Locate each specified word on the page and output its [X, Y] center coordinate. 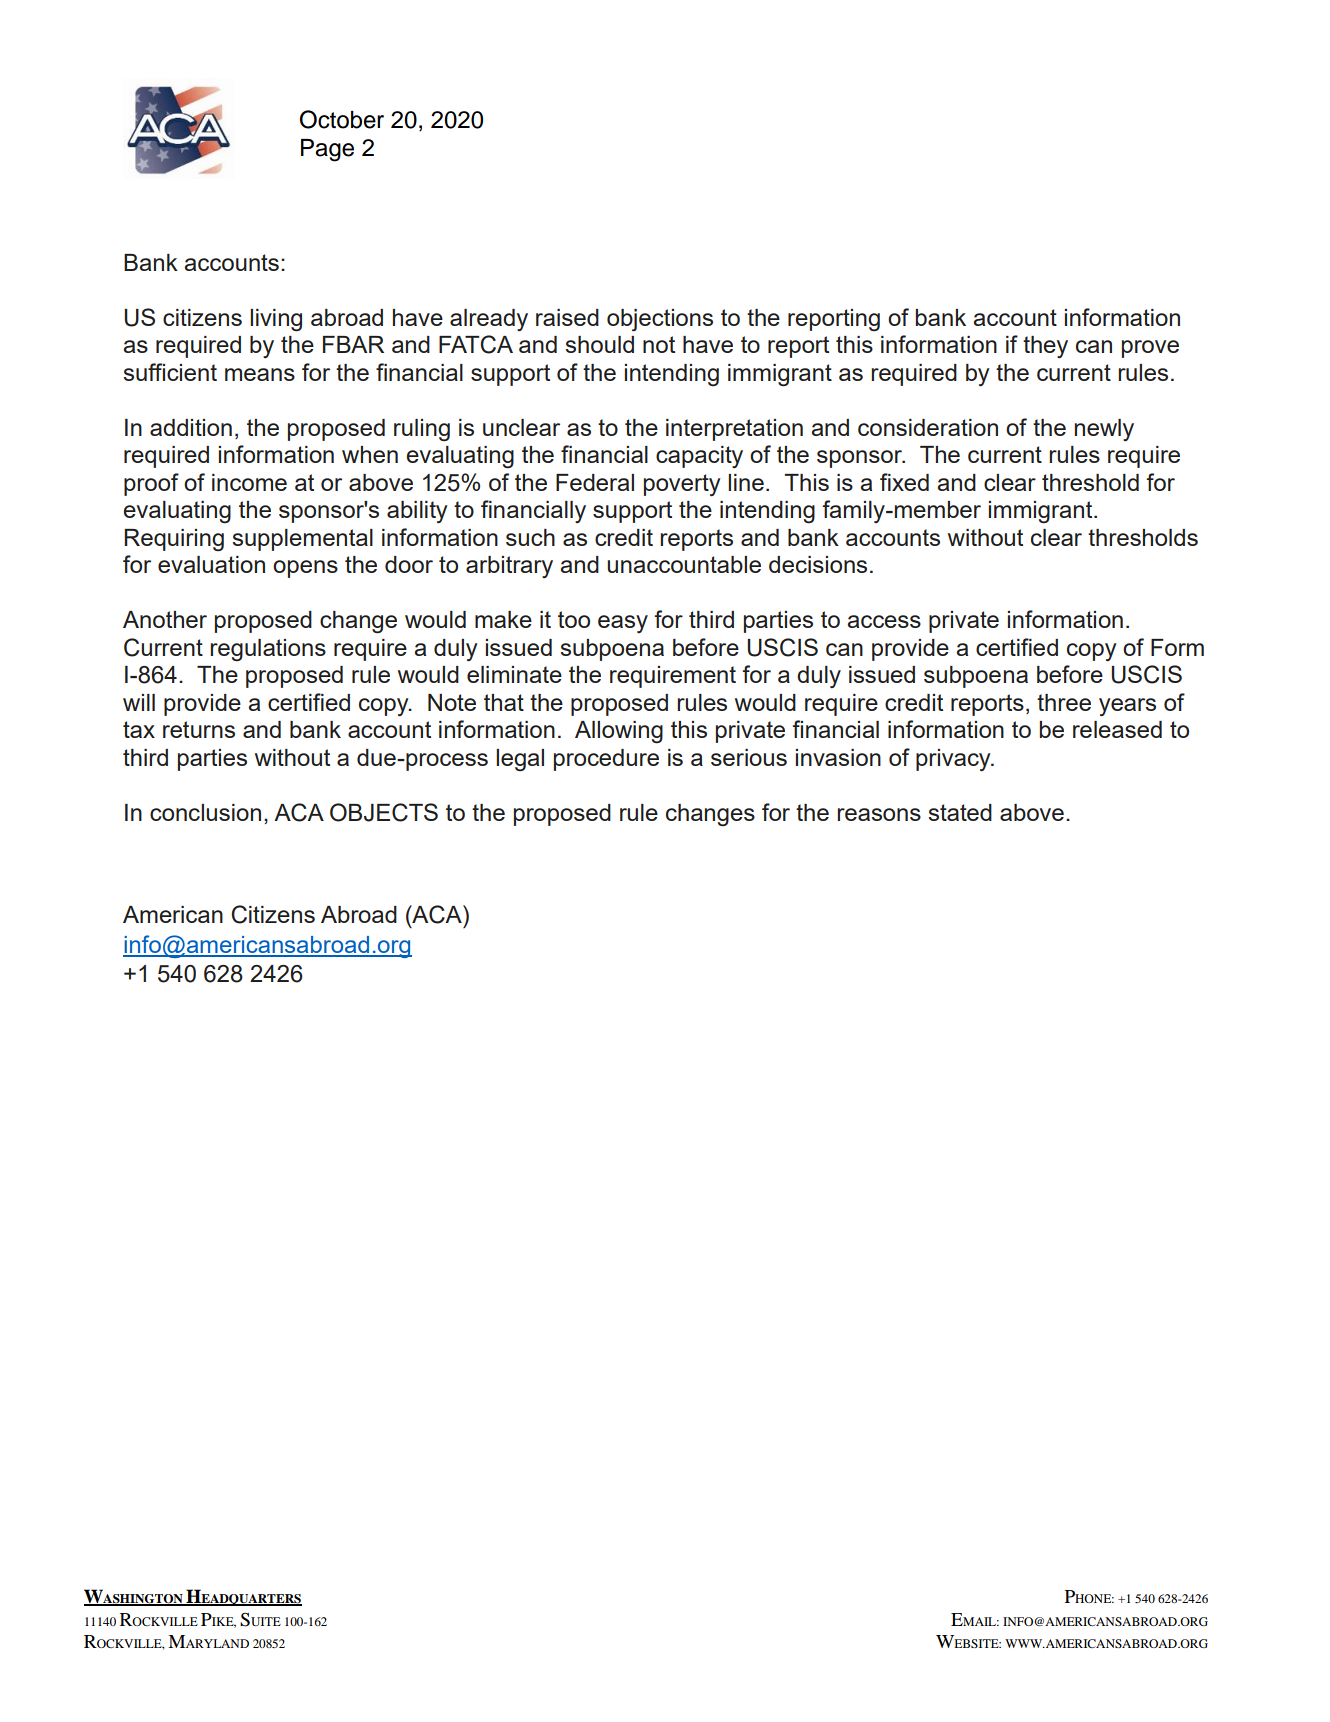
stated [960, 812]
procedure [606, 760]
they [1045, 347]
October [342, 119]
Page [327, 150]
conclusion [205, 812]
